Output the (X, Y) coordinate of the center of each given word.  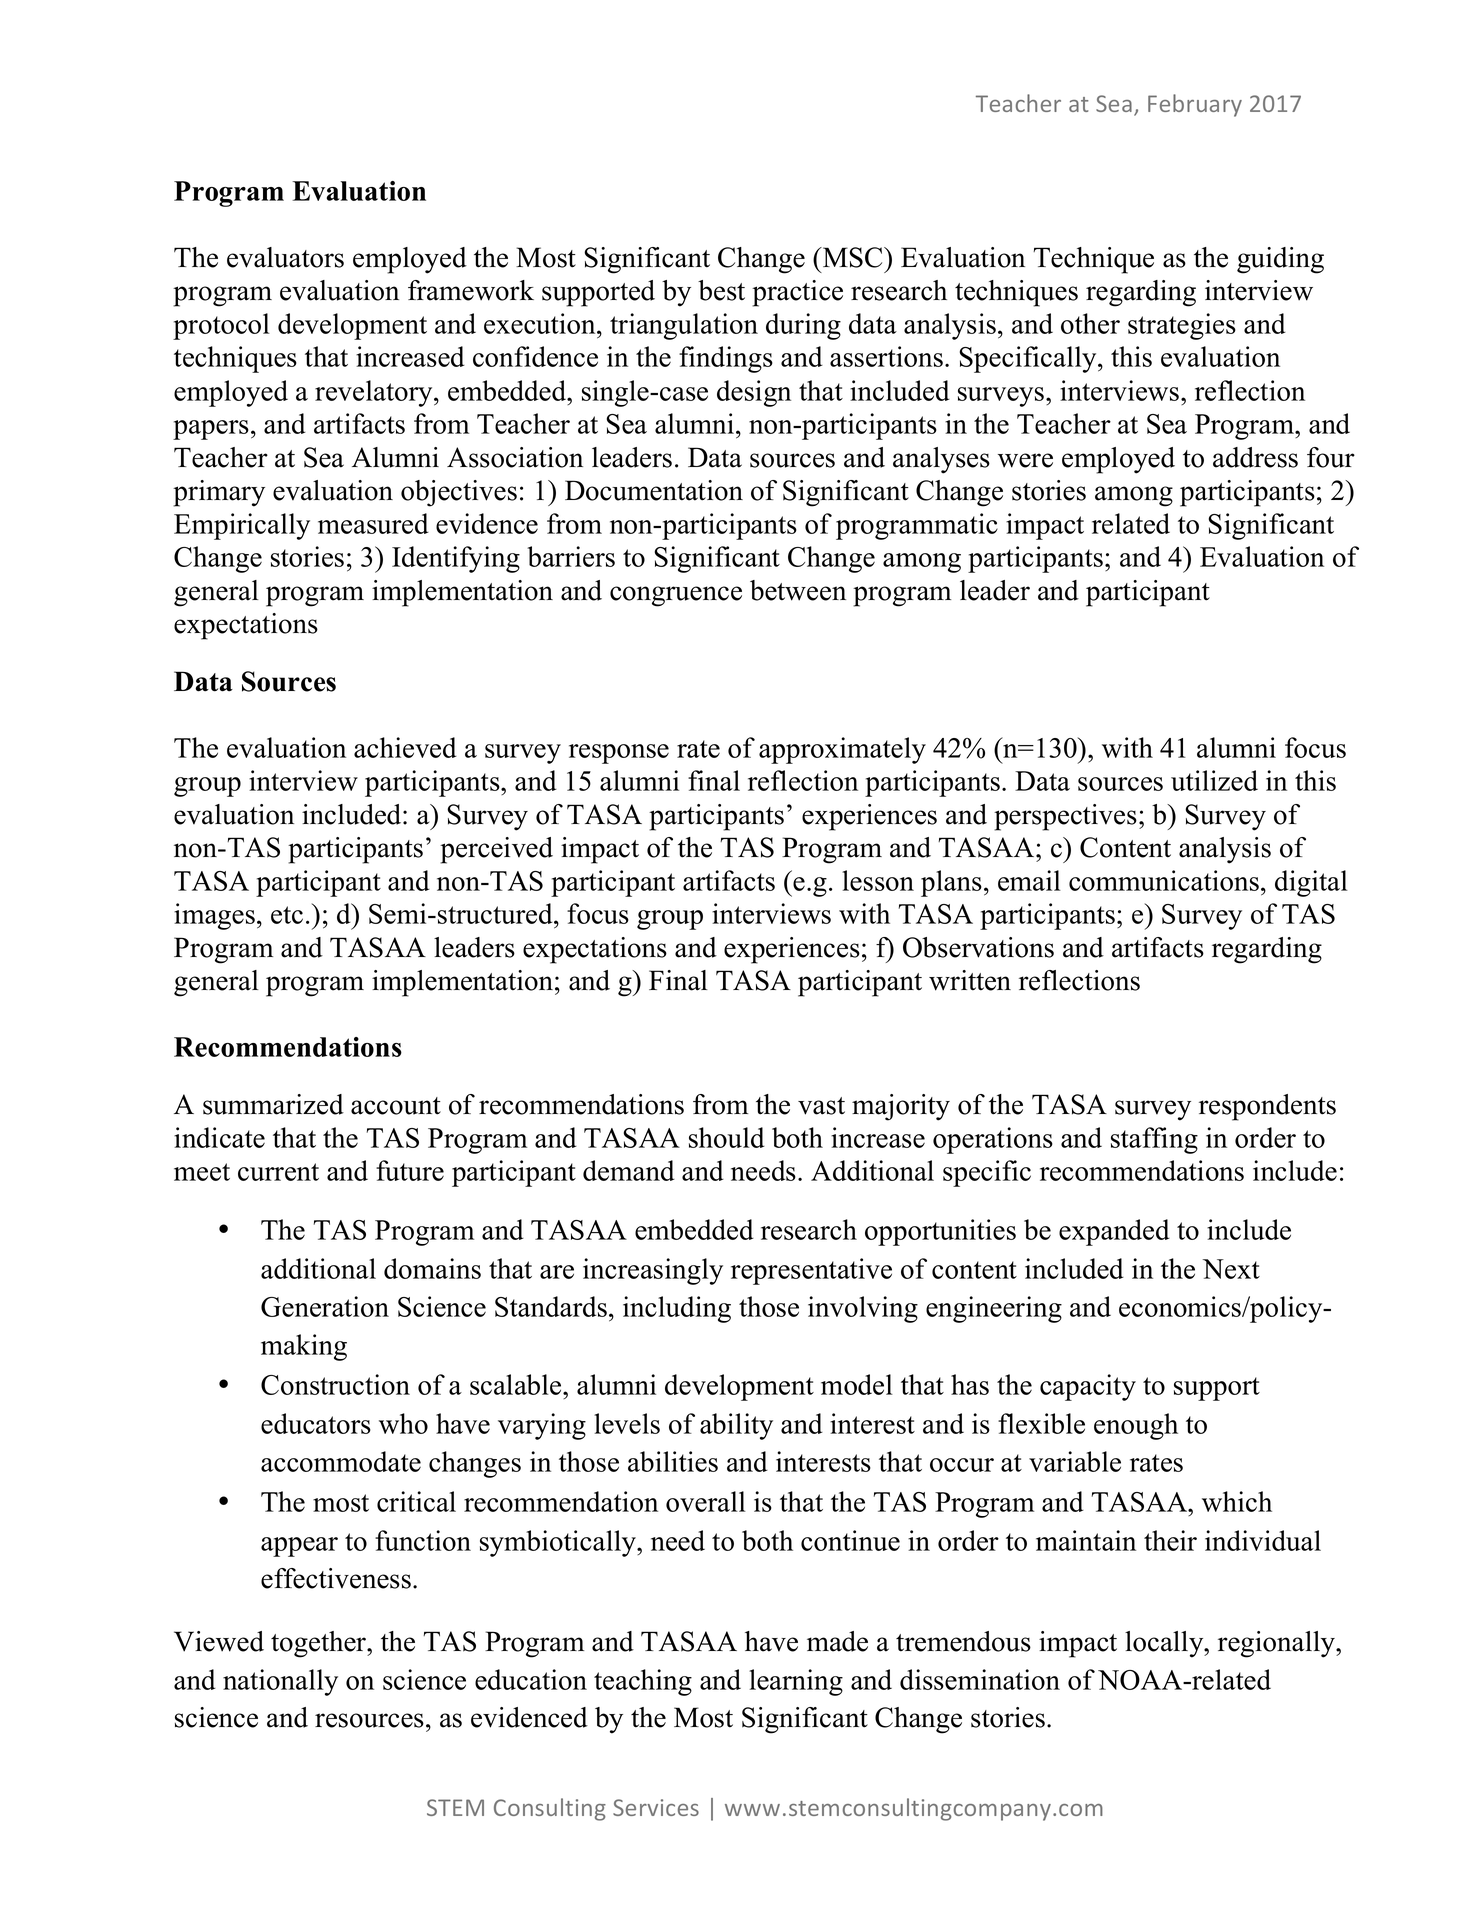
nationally (280, 1682)
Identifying (456, 559)
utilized (1214, 780)
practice (797, 293)
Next (1231, 1269)
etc (287, 915)
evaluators (285, 257)
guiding (1280, 260)
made (837, 1641)
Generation (325, 1306)
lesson (878, 880)
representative (811, 1271)
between (798, 590)
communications (1164, 880)
